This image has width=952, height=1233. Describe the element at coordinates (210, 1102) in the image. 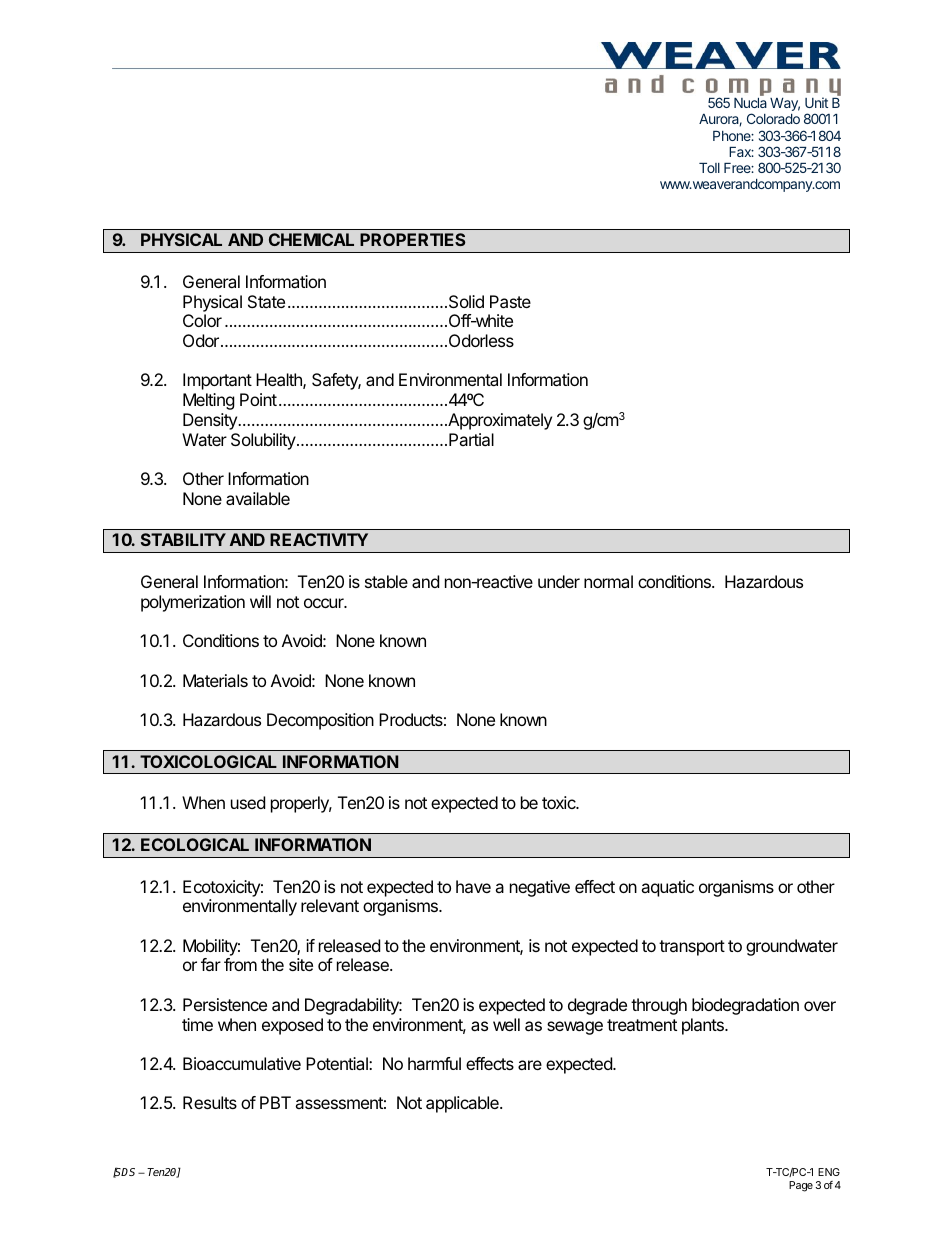

I see `Results` at that location.
